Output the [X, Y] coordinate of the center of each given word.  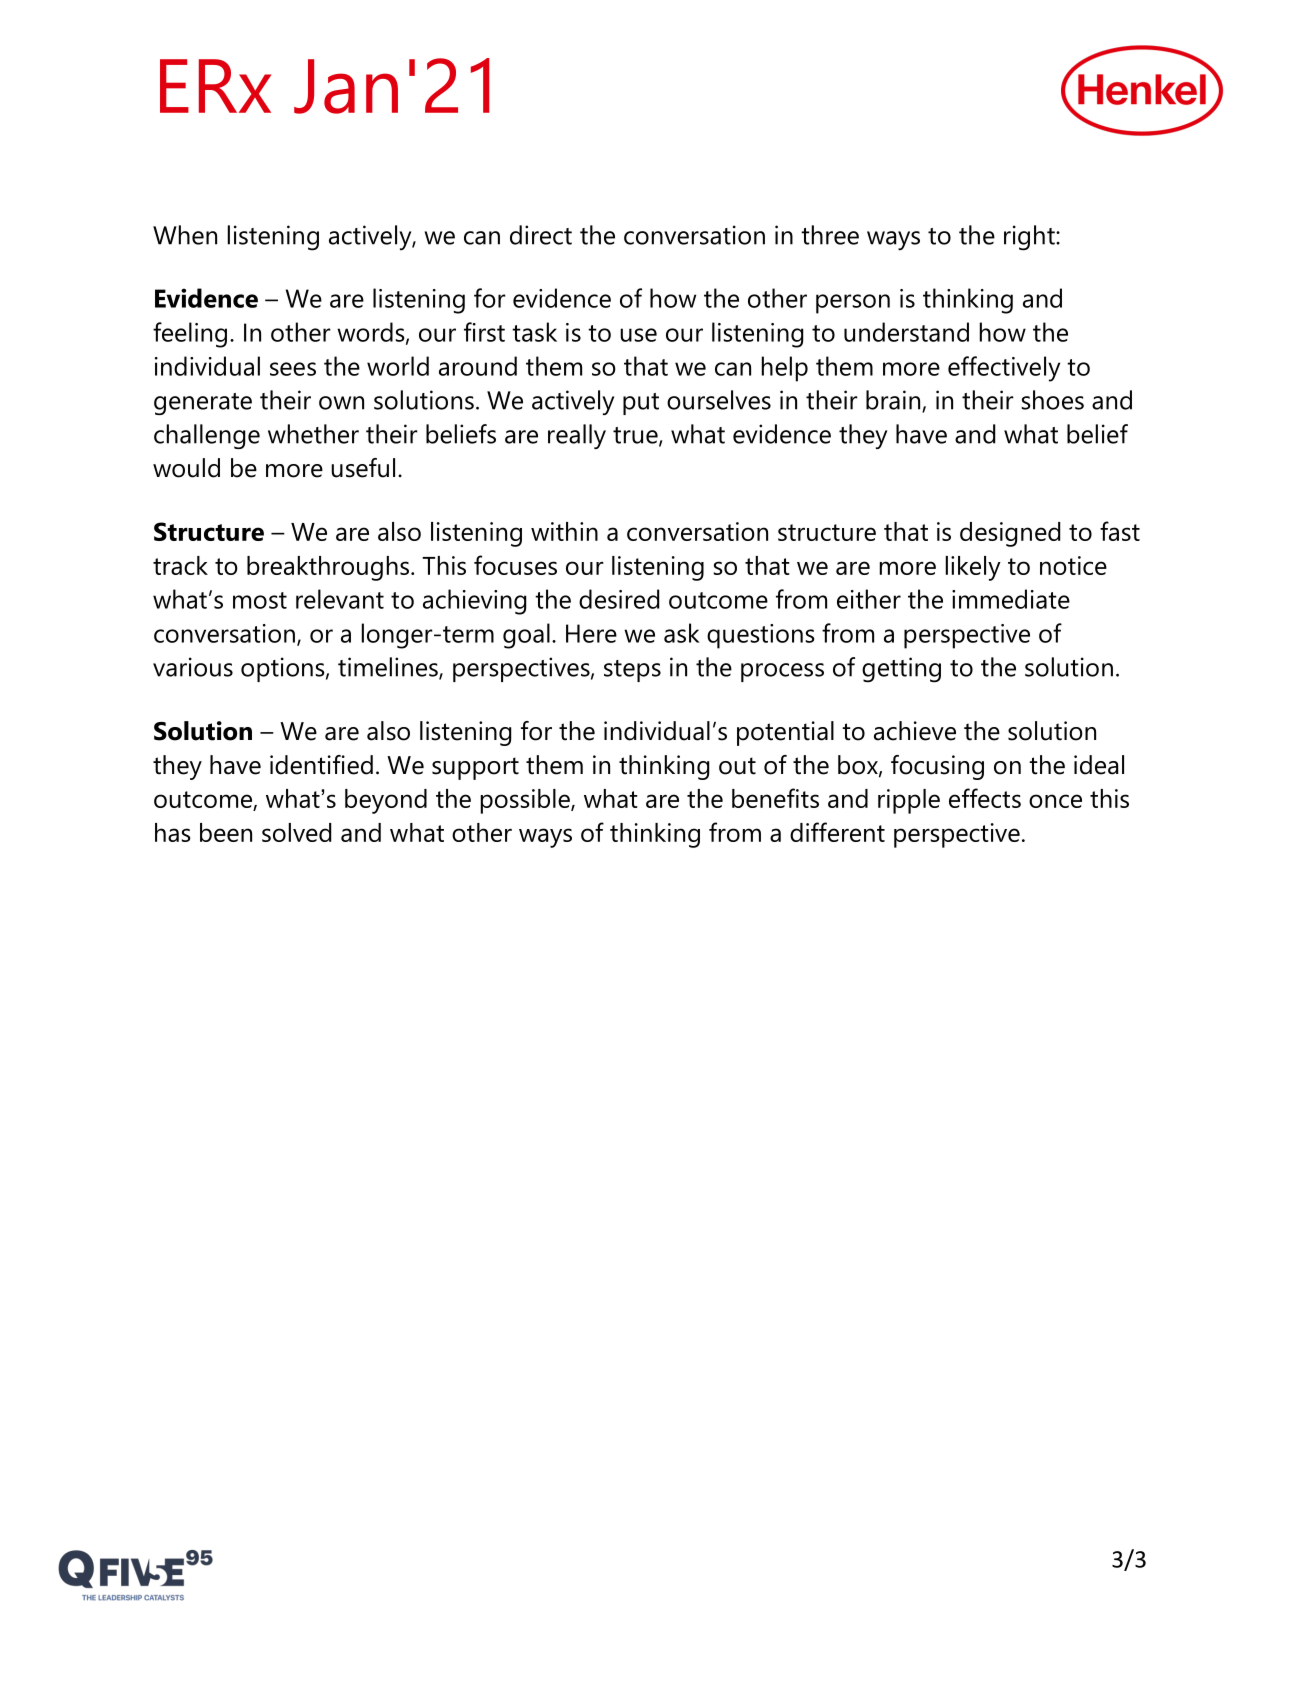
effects [985, 798]
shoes [1052, 400]
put [641, 404]
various [193, 667]
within [564, 531]
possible [526, 801]
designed [1010, 534]
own [341, 403]
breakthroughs [328, 568]
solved [296, 832]
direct [541, 235]
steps [632, 671]
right [1030, 238]
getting [901, 670]
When [185, 235]
